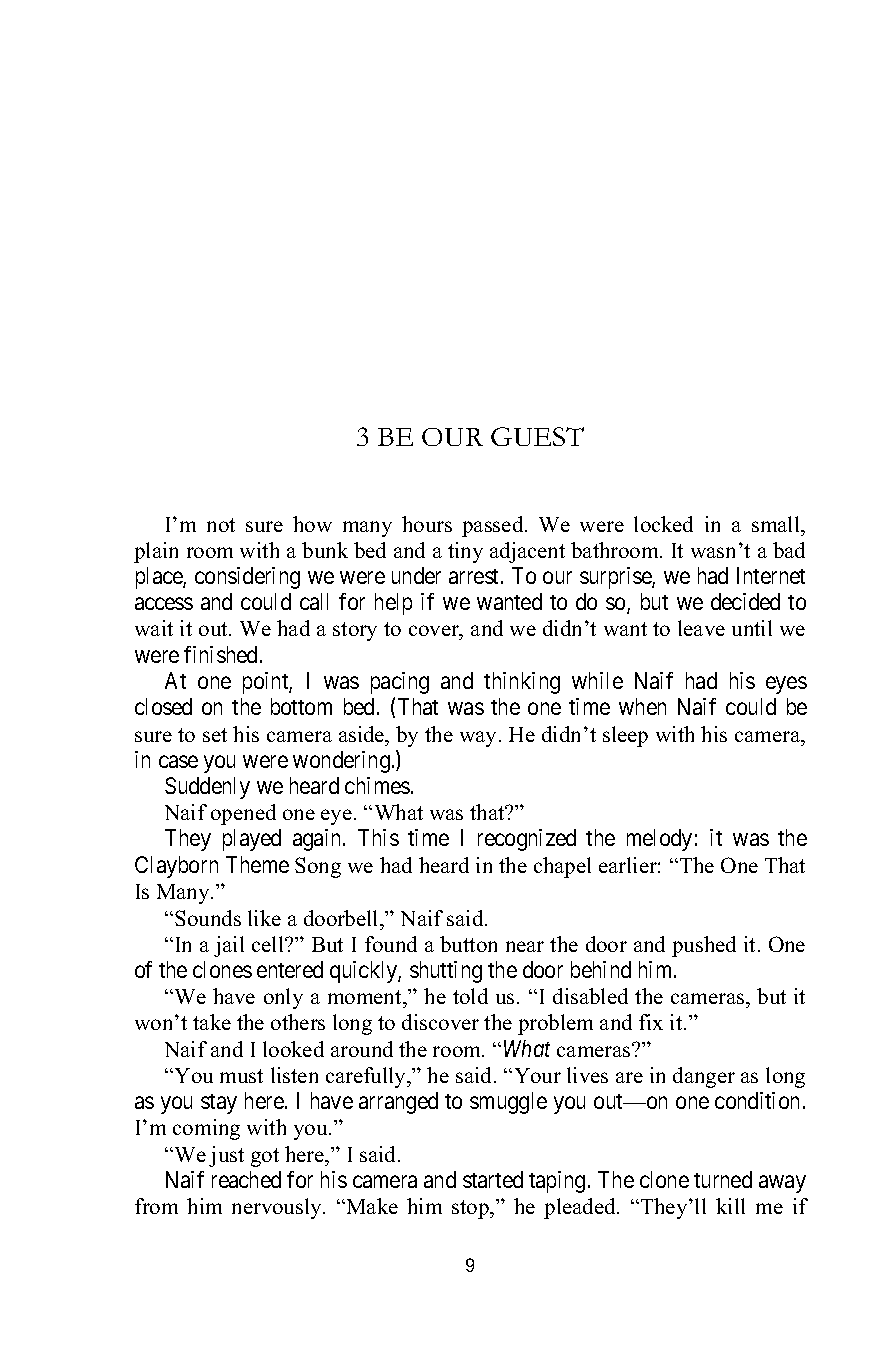  Describe the element at coordinates (642, 706) in the screenshot. I see `when` at that location.
